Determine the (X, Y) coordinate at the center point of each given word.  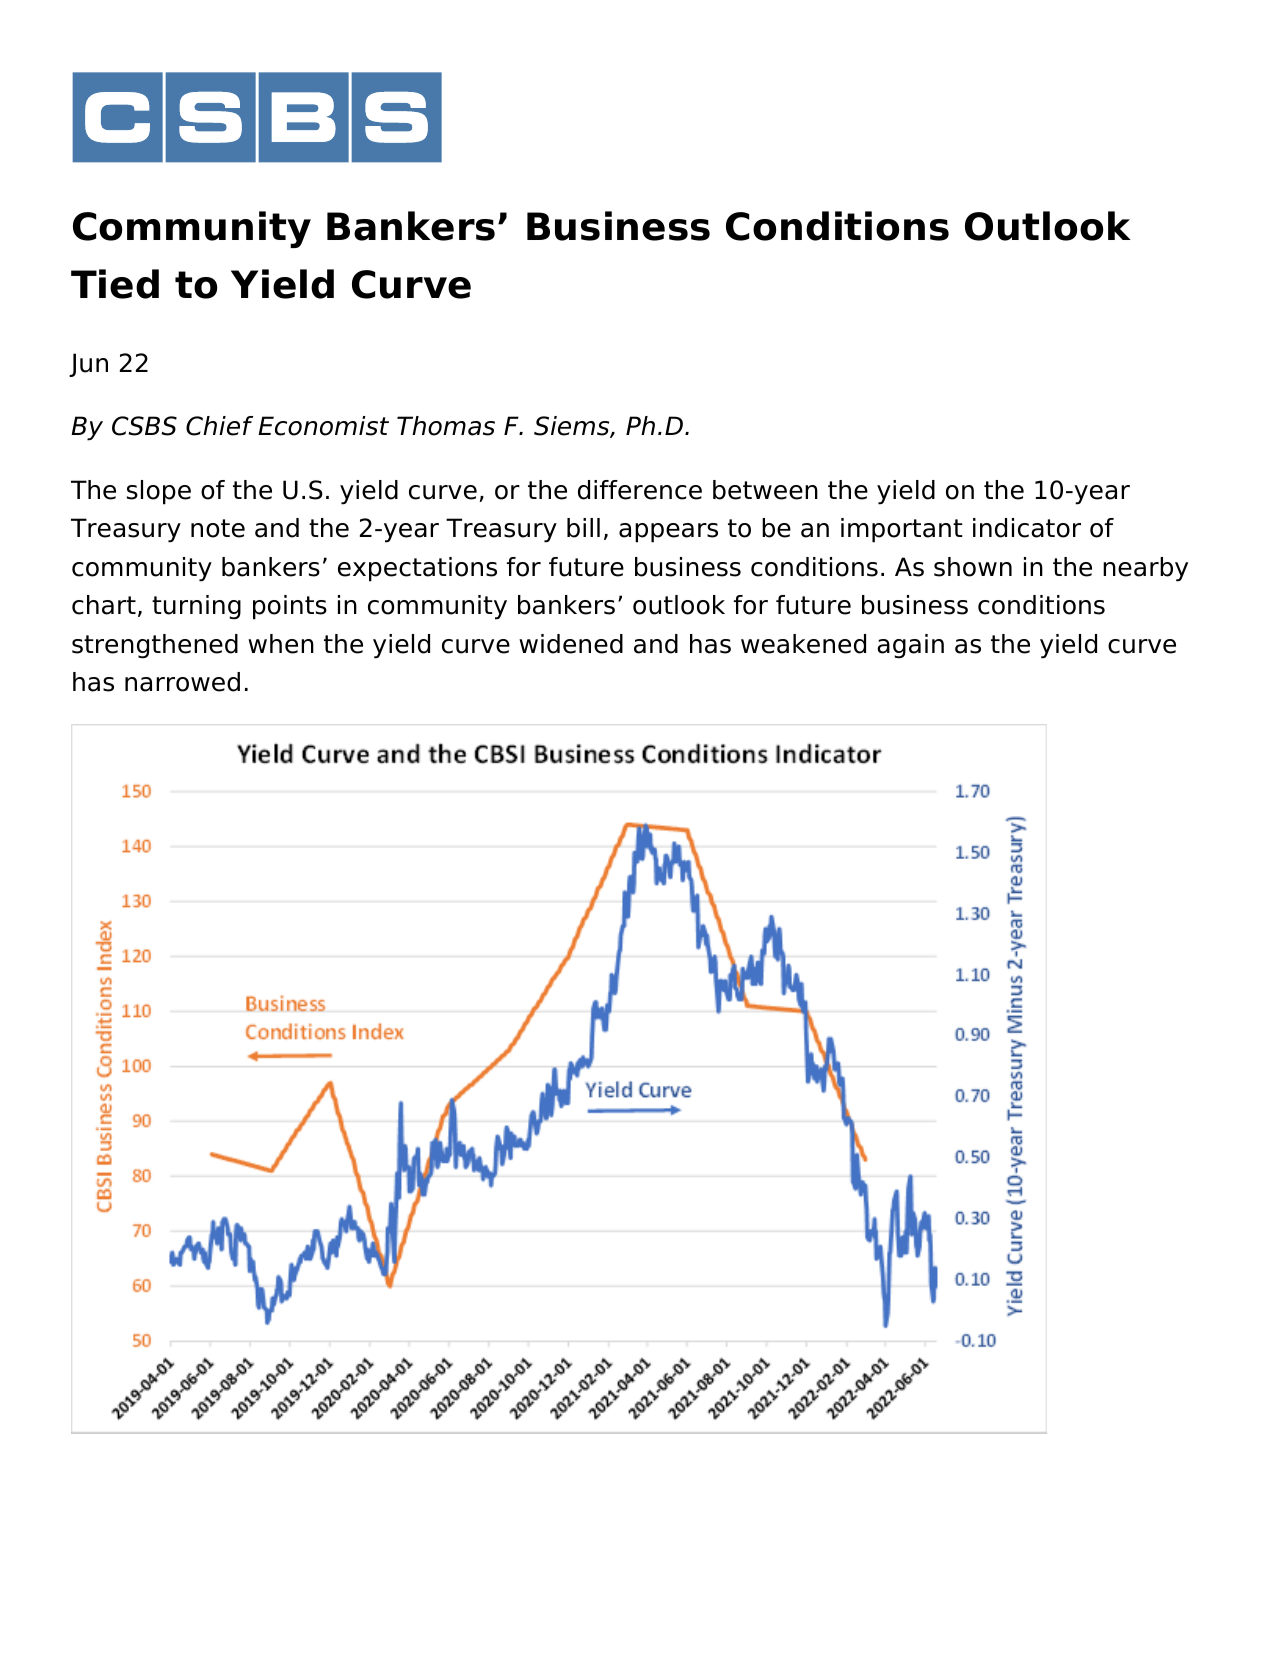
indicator (1027, 528)
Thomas (446, 426)
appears (668, 533)
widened (571, 644)
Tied (115, 284)
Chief (219, 426)
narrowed (182, 682)
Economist (323, 426)
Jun (88, 365)
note (218, 528)
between (765, 490)
